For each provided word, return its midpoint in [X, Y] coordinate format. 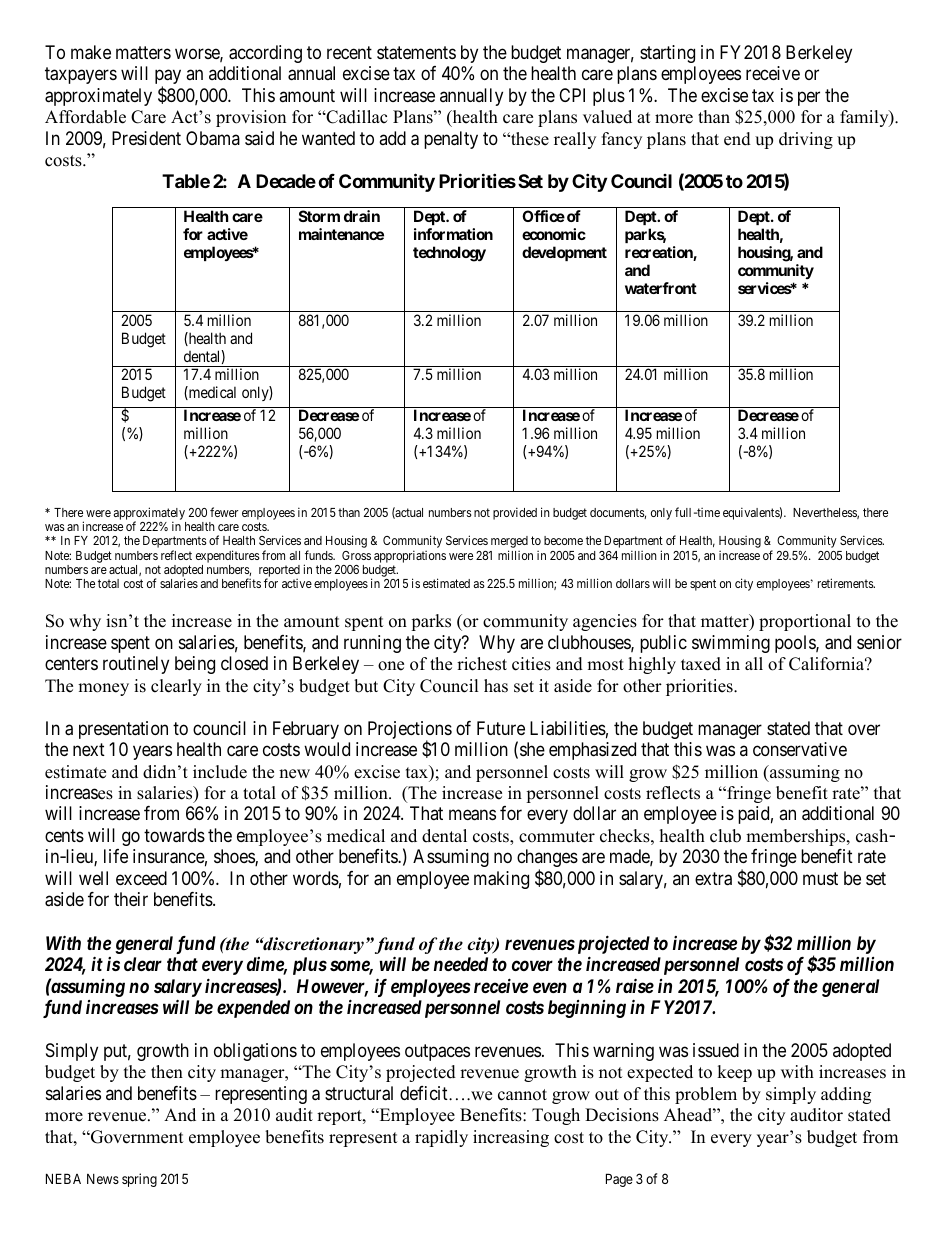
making [501, 880]
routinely [136, 665]
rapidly [441, 1138]
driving [806, 140]
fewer [224, 512]
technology [449, 254]
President [146, 138]
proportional [805, 622]
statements [416, 53]
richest [482, 664]
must [820, 878]
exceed [141, 878]
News [103, 1179]
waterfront [661, 288]
